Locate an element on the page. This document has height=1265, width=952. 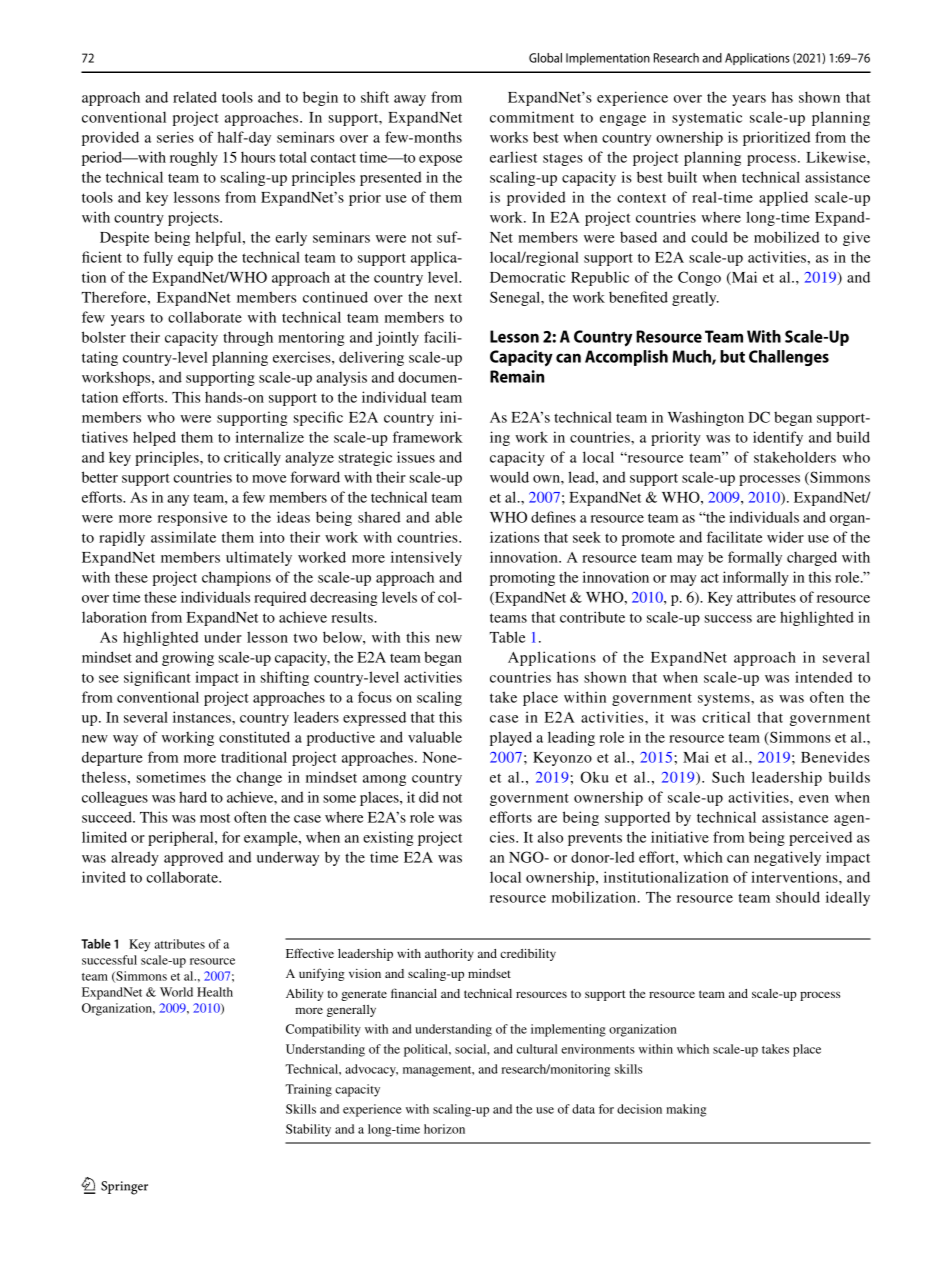
champions is located at coordinates (236, 578).
